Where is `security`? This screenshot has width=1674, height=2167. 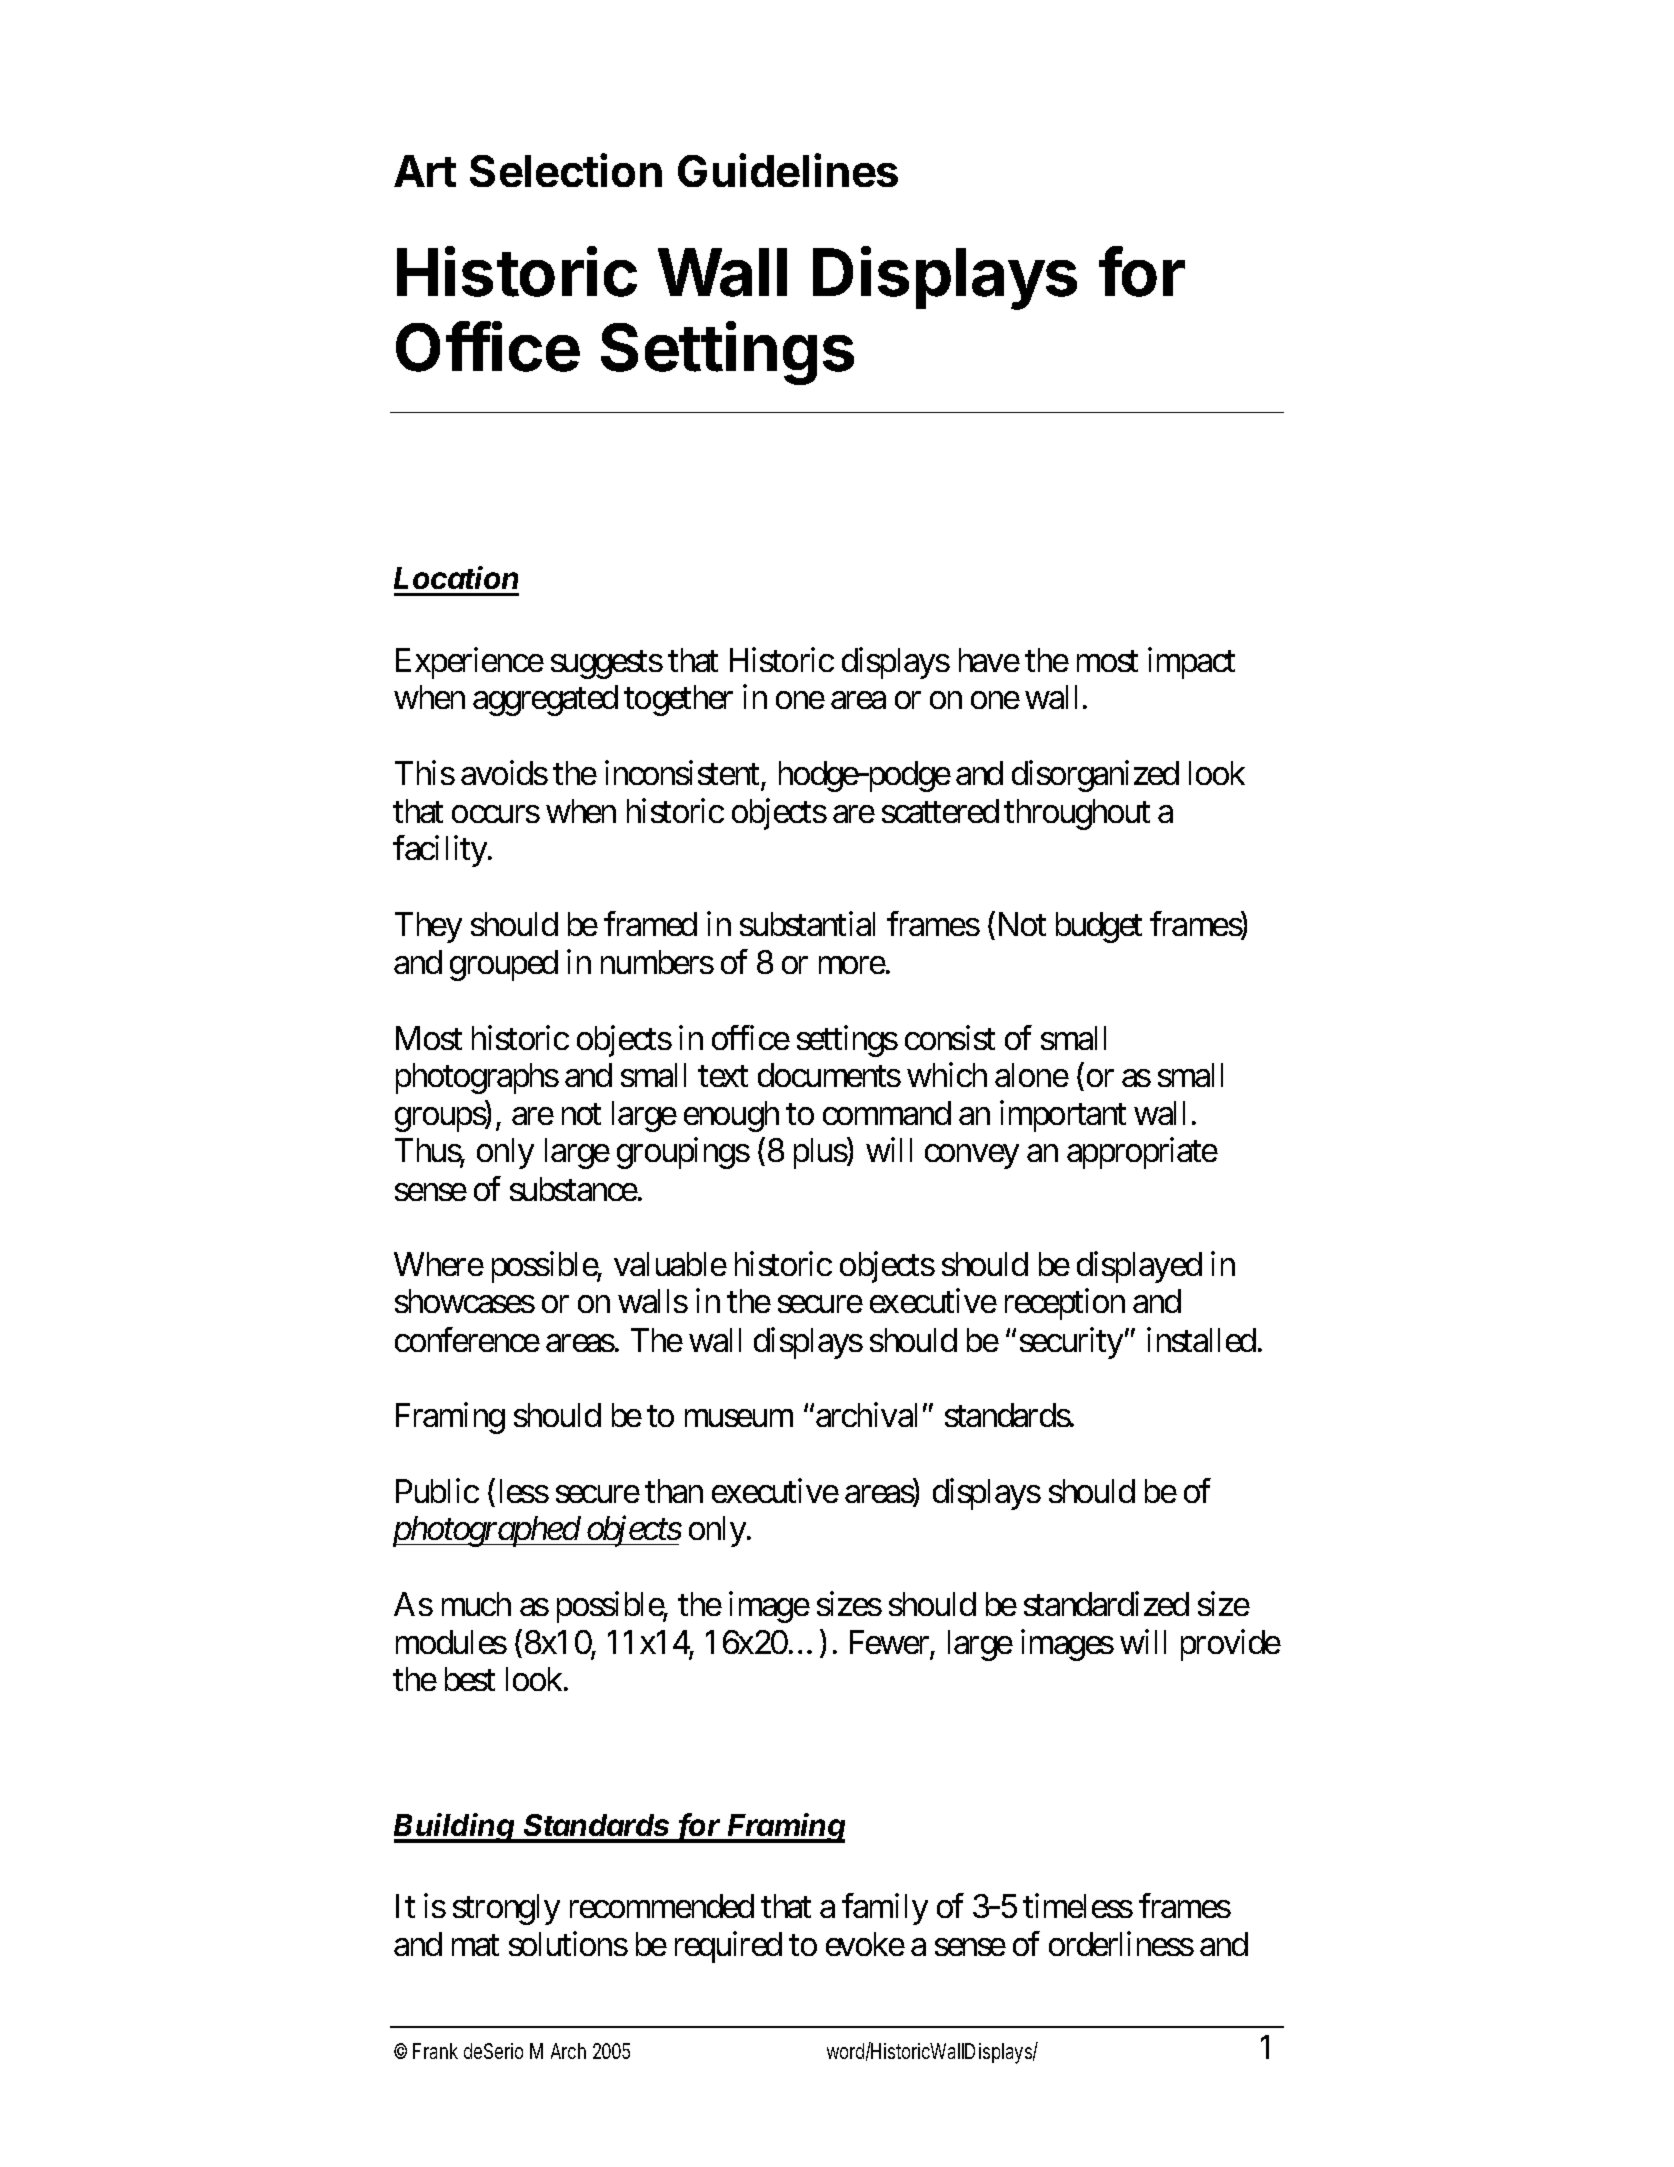 security is located at coordinates (1071, 1343).
